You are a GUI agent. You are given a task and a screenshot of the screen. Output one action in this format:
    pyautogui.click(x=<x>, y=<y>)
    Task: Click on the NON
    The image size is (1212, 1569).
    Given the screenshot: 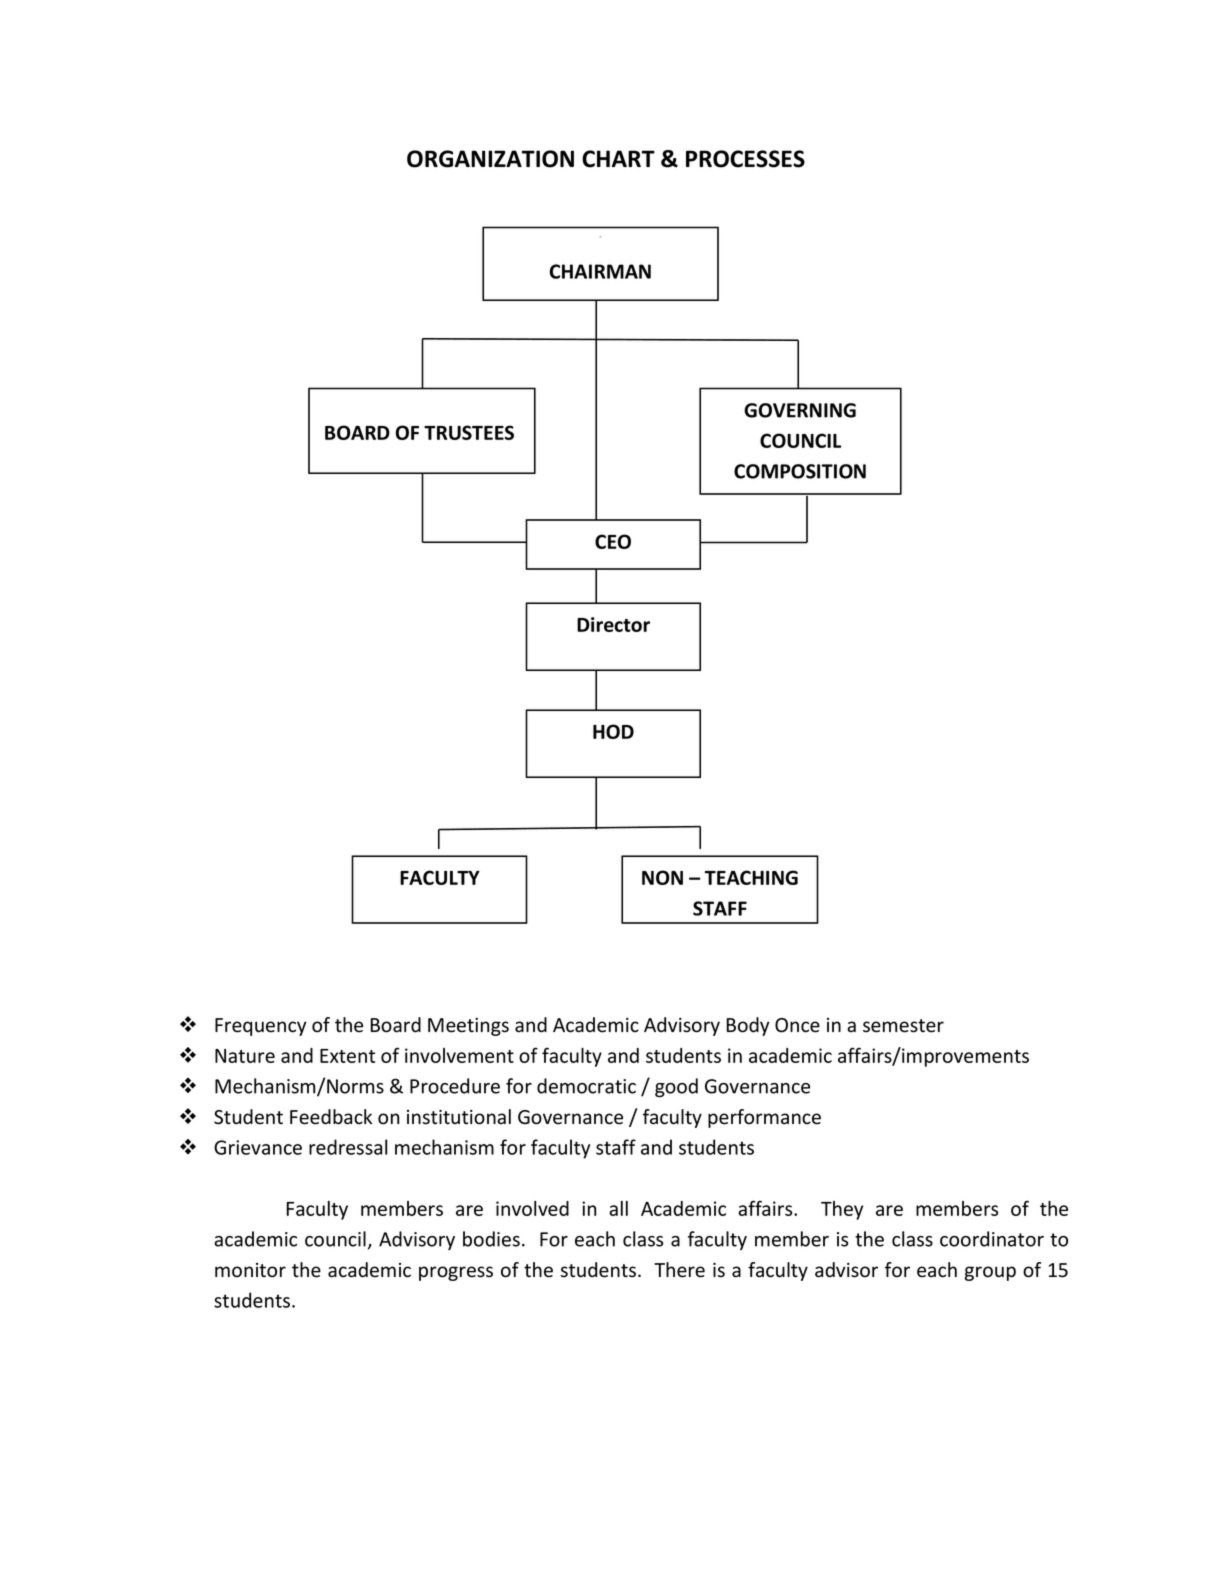 What is the action you would take?
    pyautogui.click(x=662, y=877)
